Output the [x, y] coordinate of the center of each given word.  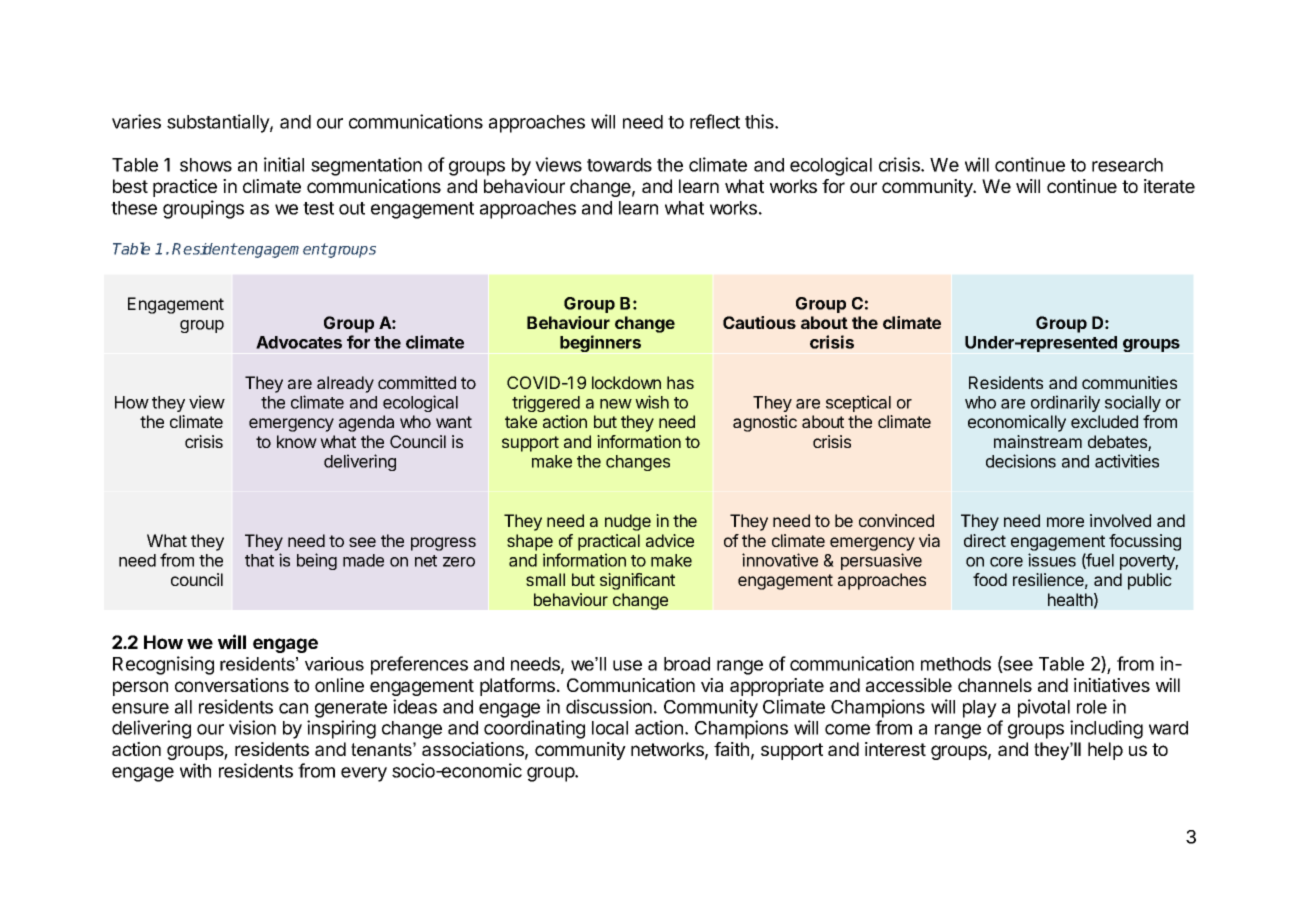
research [1127, 165]
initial [284, 164]
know [297, 441]
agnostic [765, 423]
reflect [715, 121]
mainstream [1038, 441]
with [195, 770]
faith [731, 749]
